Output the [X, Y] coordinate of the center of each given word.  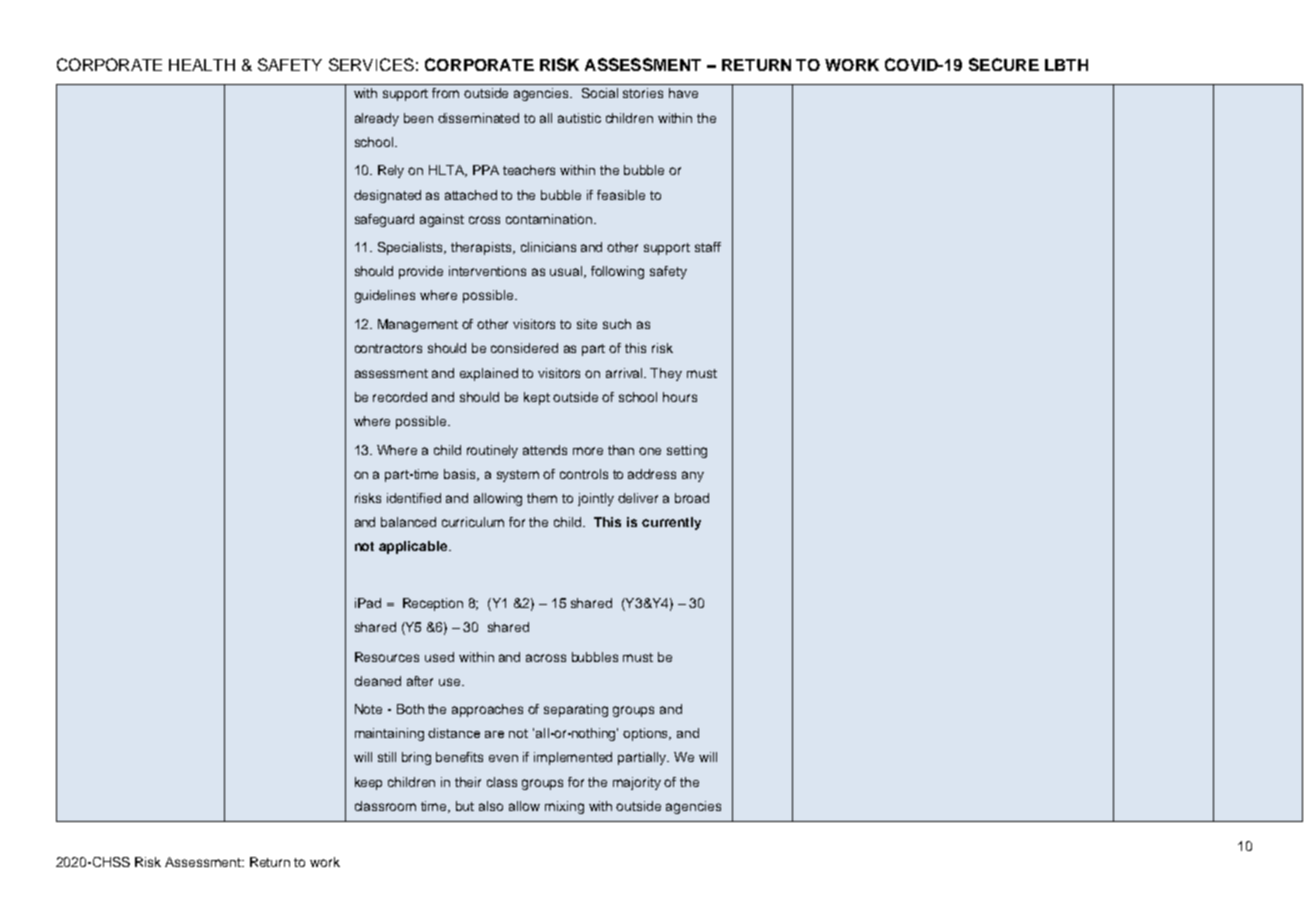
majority [637, 783]
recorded [400, 397]
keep [368, 783]
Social [600, 93]
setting [687, 451]
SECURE [1004, 64]
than [621, 450]
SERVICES [371, 64]
